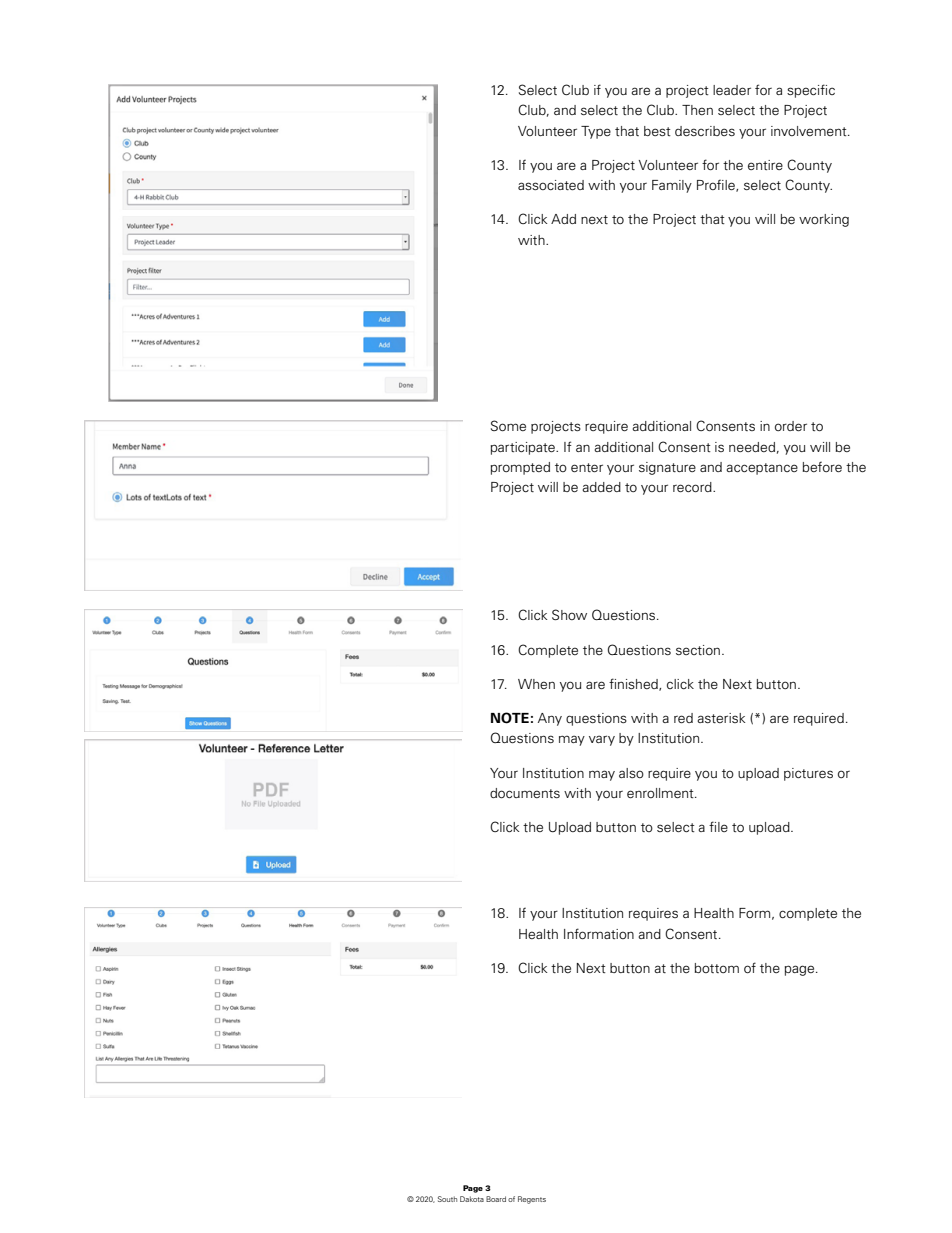  I want to click on pictures, so click(808, 774).
